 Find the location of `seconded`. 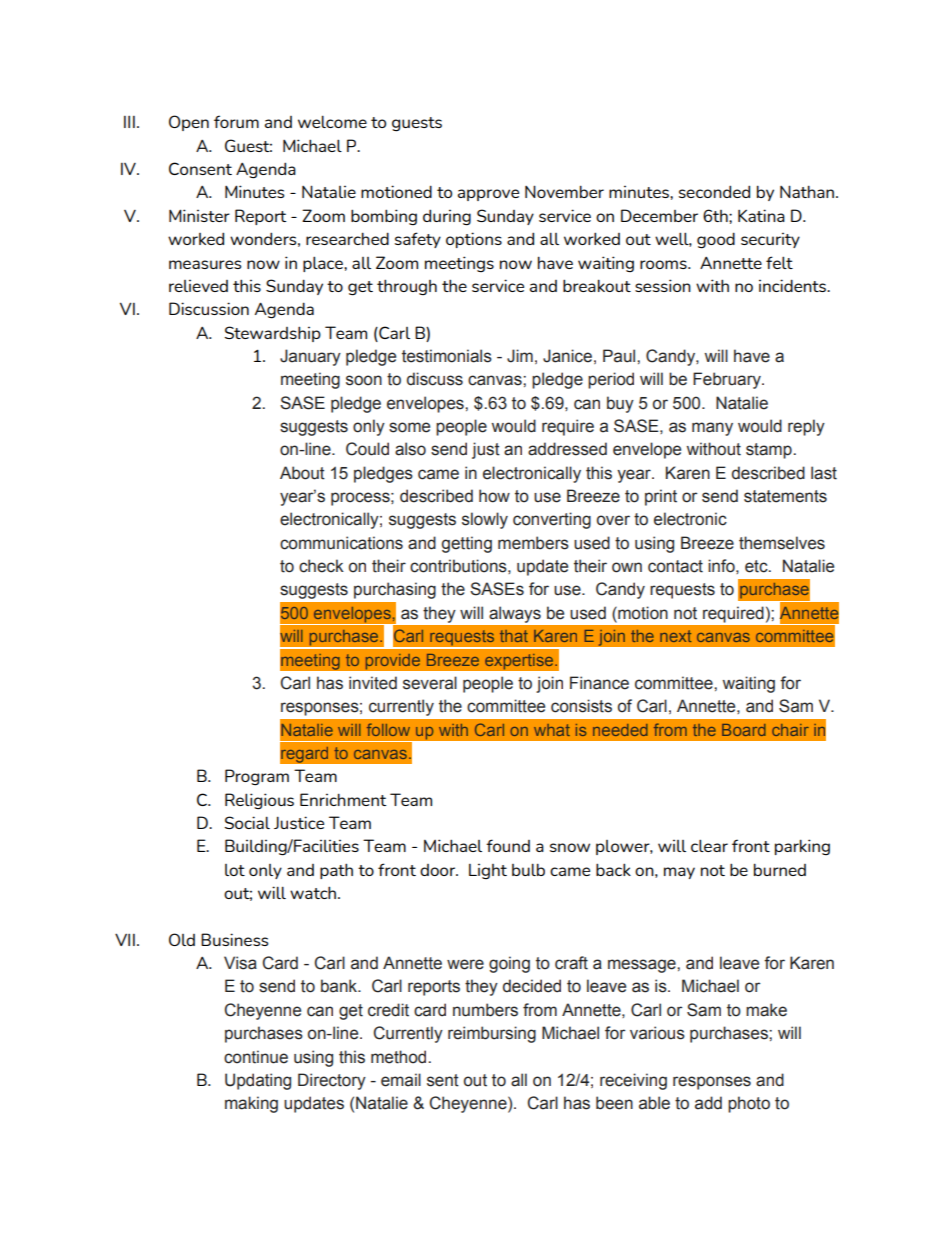

seconded is located at coordinates (714, 191).
